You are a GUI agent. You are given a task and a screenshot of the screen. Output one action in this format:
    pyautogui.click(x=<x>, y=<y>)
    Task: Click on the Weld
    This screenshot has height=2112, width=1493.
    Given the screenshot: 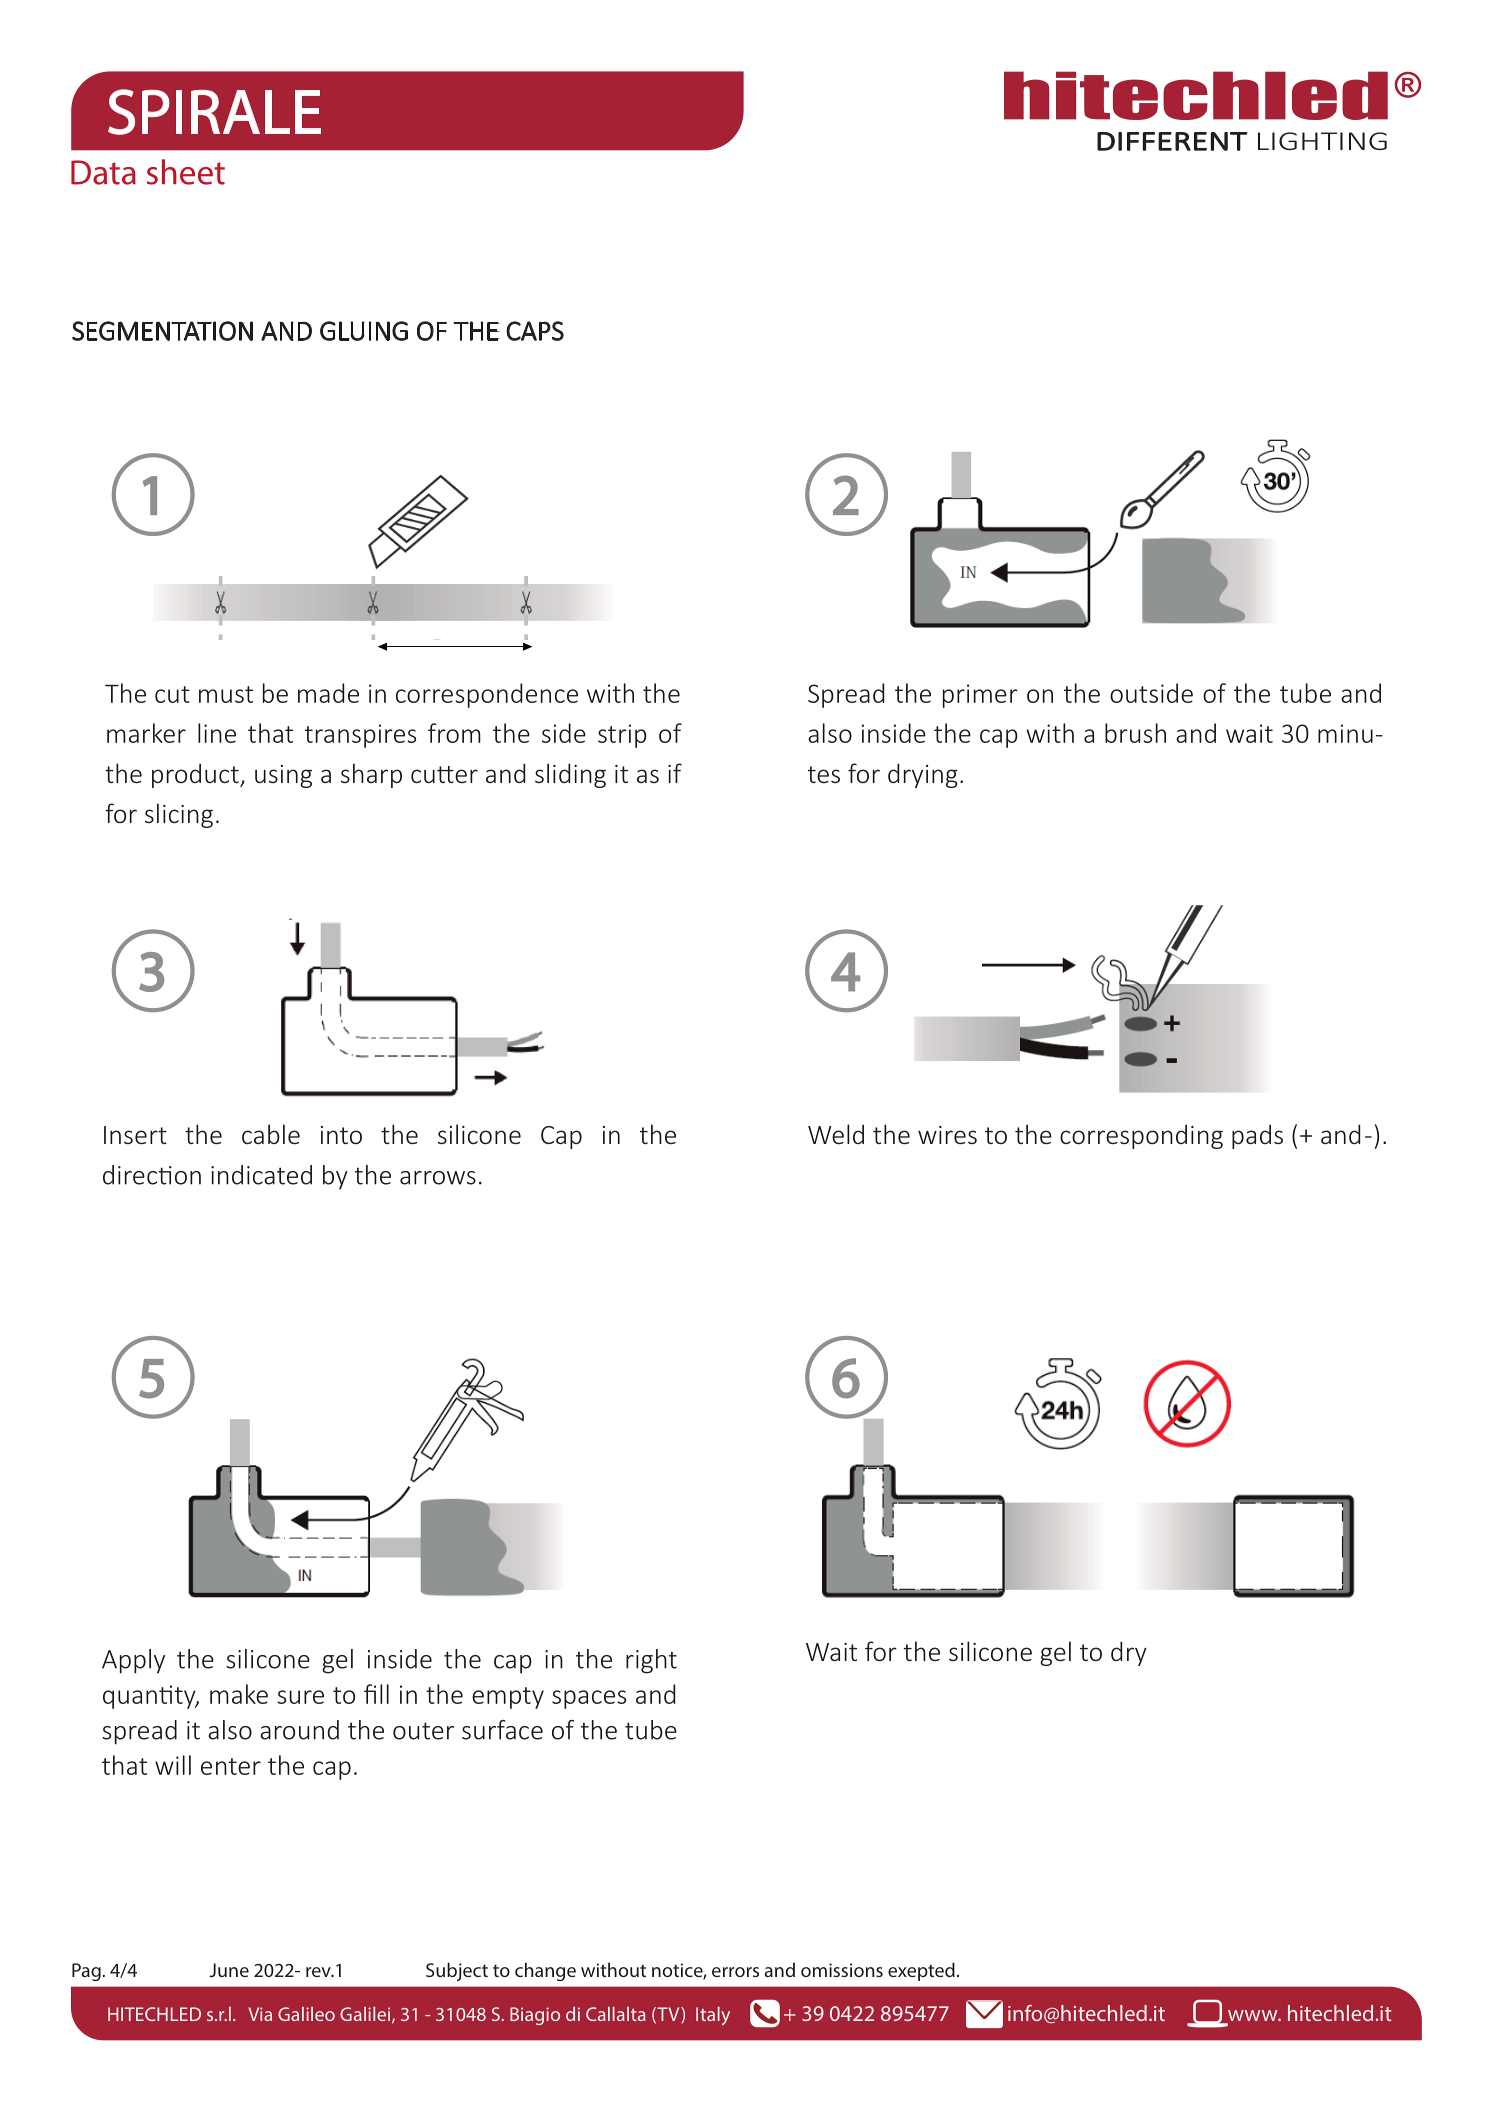 What is the action you would take?
    pyautogui.click(x=836, y=1134)
